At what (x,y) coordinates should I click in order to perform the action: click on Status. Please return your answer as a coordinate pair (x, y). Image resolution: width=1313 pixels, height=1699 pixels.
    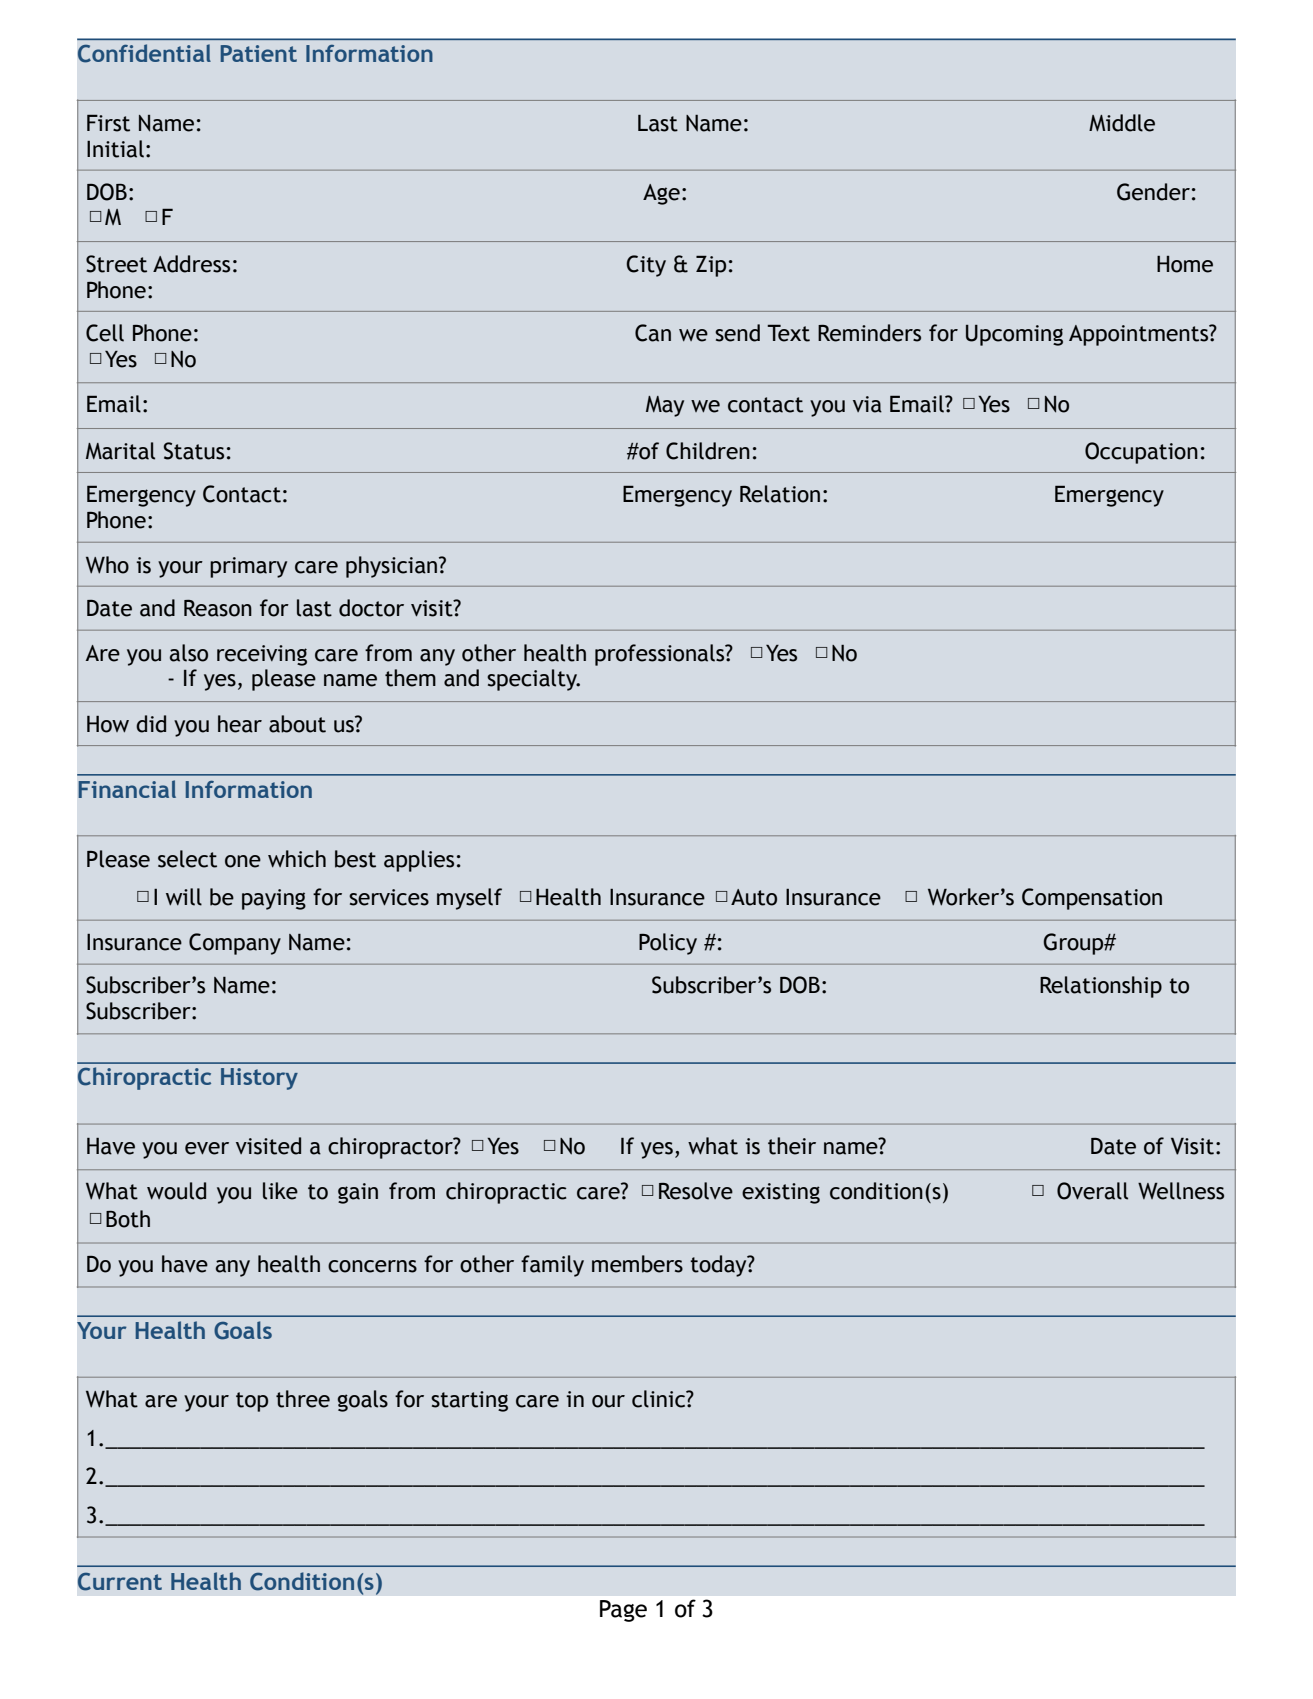
    Looking at the image, I should click on (194, 451).
